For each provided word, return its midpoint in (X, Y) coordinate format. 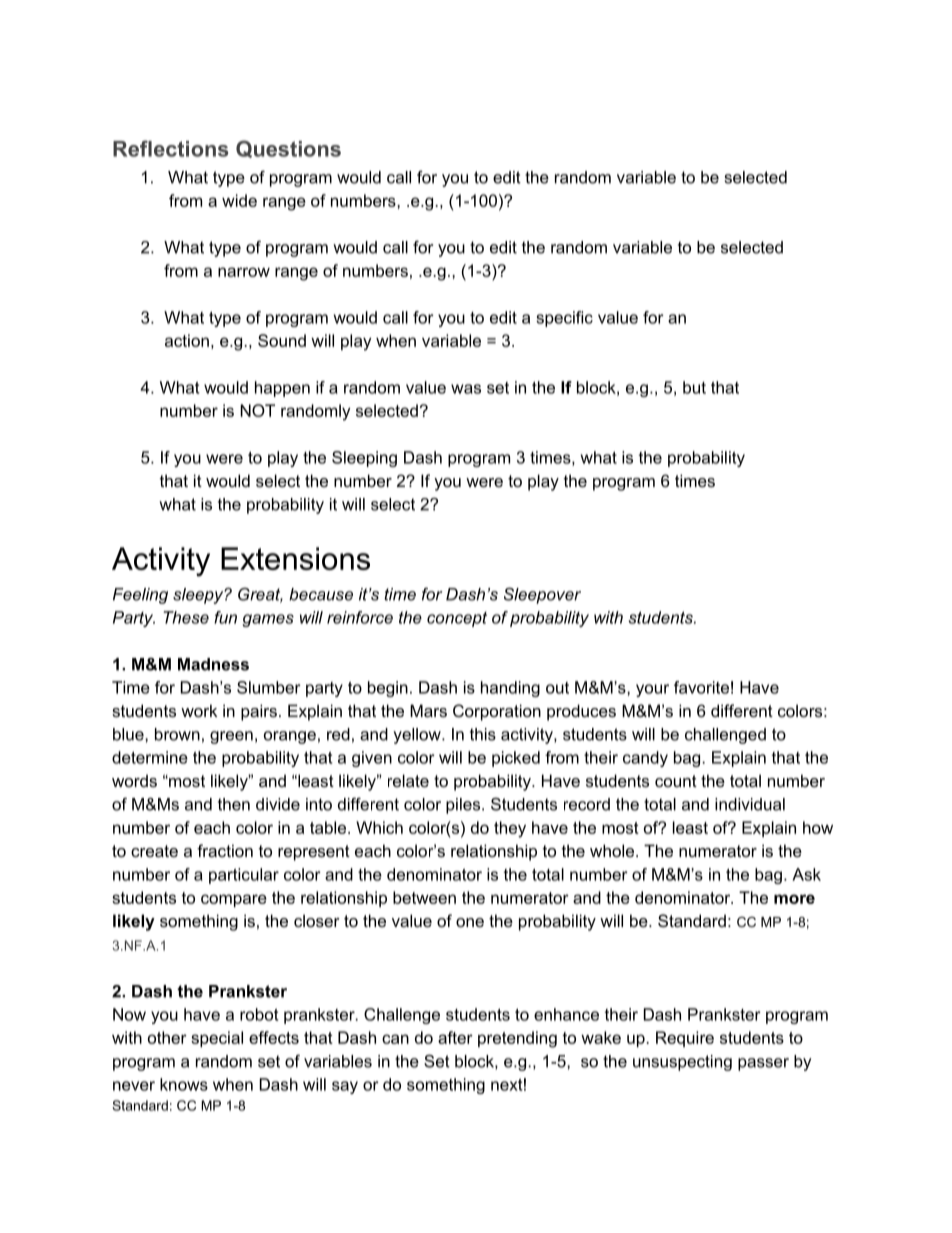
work (199, 710)
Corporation (497, 712)
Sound (282, 340)
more (794, 899)
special (217, 1039)
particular (244, 876)
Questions (288, 149)
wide (239, 200)
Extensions (295, 558)
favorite (701, 687)
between (424, 897)
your (652, 690)
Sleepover (542, 595)
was (466, 389)
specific (564, 319)
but (694, 387)
